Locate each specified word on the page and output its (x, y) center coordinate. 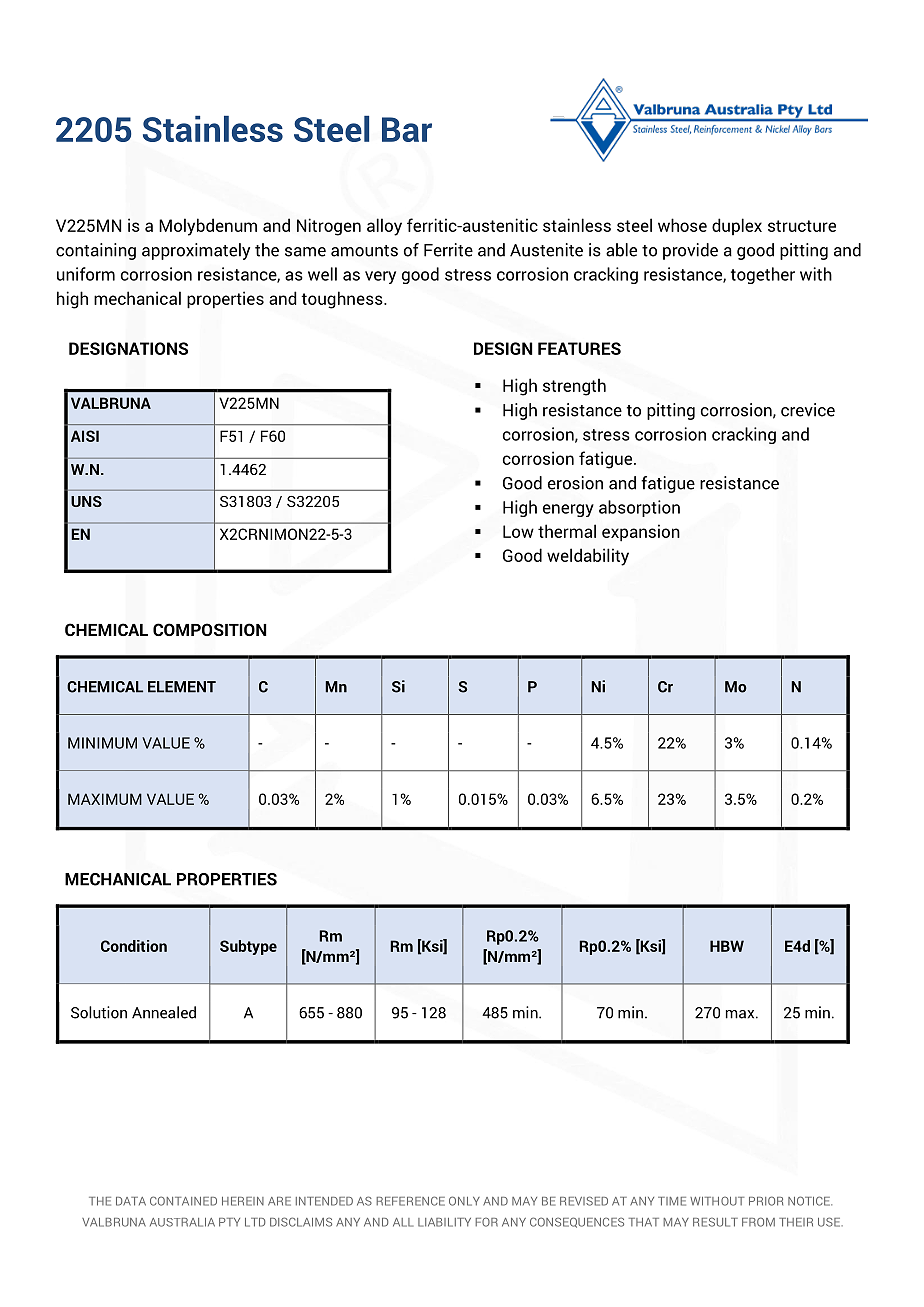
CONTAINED (183, 1201)
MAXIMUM (105, 799)
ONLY (464, 1201)
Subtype (248, 947)
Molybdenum (208, 227)
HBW (727, 946)
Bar (407, 129)
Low (518, 531)
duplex (737, 226)
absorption (639, 508)
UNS (86, 501)
